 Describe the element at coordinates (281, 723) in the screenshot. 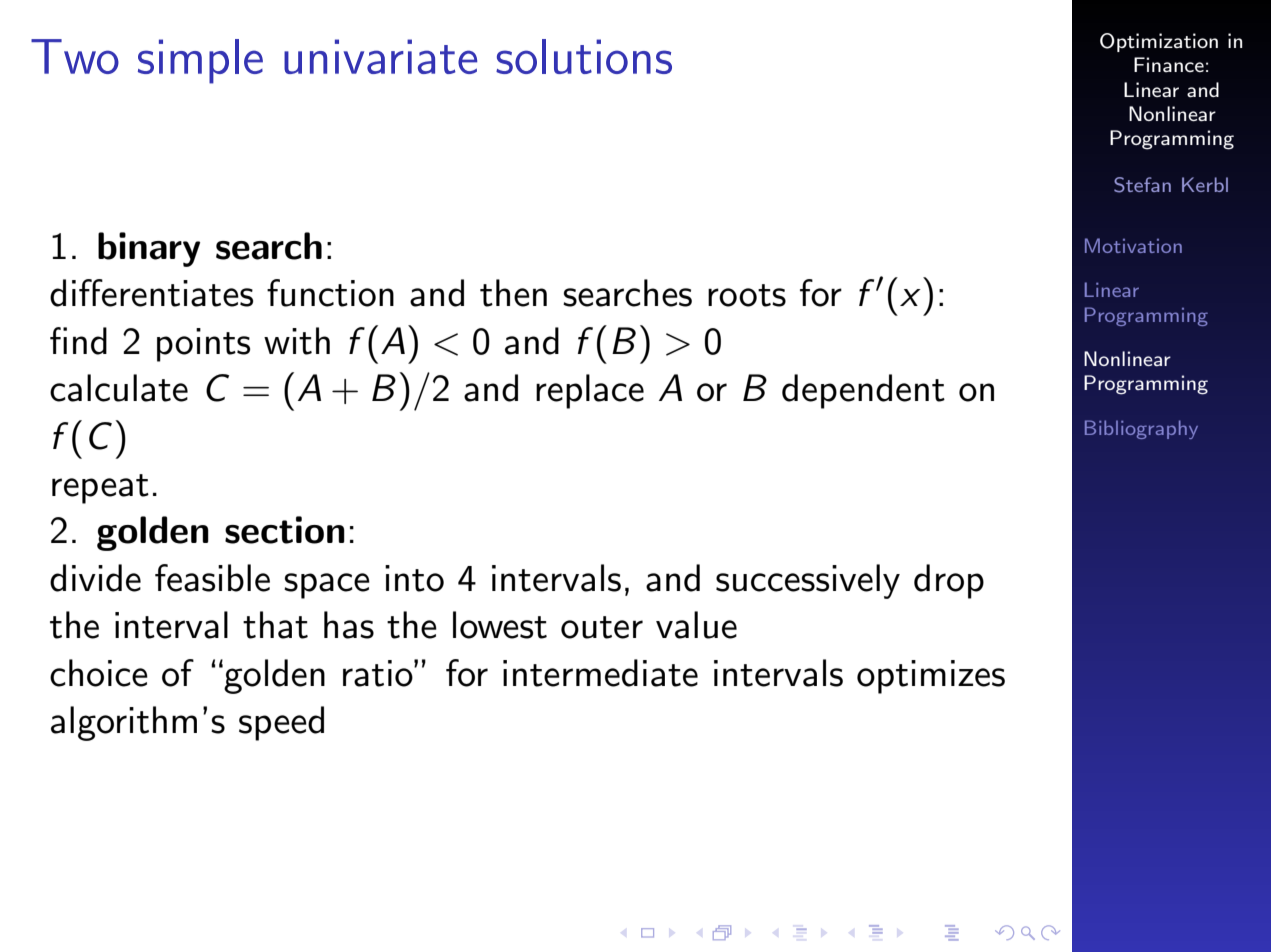

I see `speed` at that location.
